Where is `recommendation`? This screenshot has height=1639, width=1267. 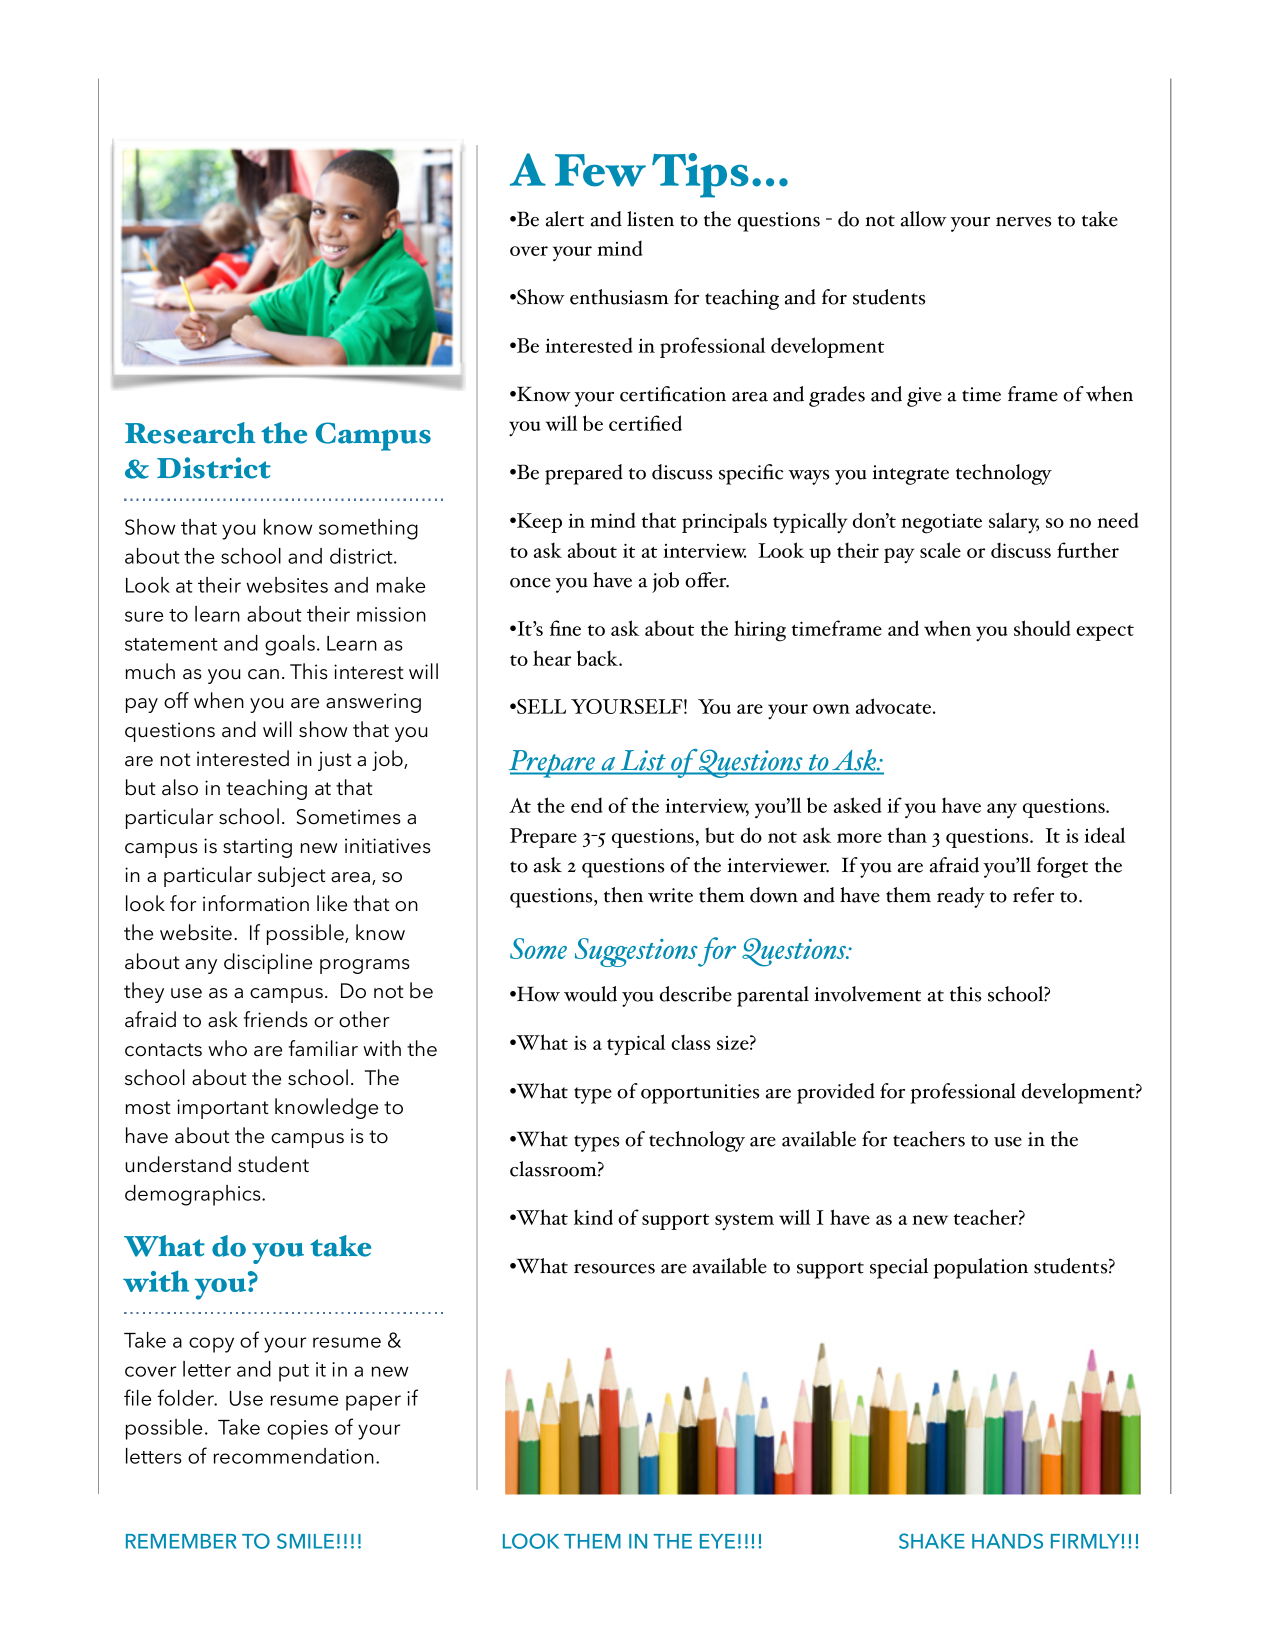 recommendation is located at coordinates (294, 1456).
